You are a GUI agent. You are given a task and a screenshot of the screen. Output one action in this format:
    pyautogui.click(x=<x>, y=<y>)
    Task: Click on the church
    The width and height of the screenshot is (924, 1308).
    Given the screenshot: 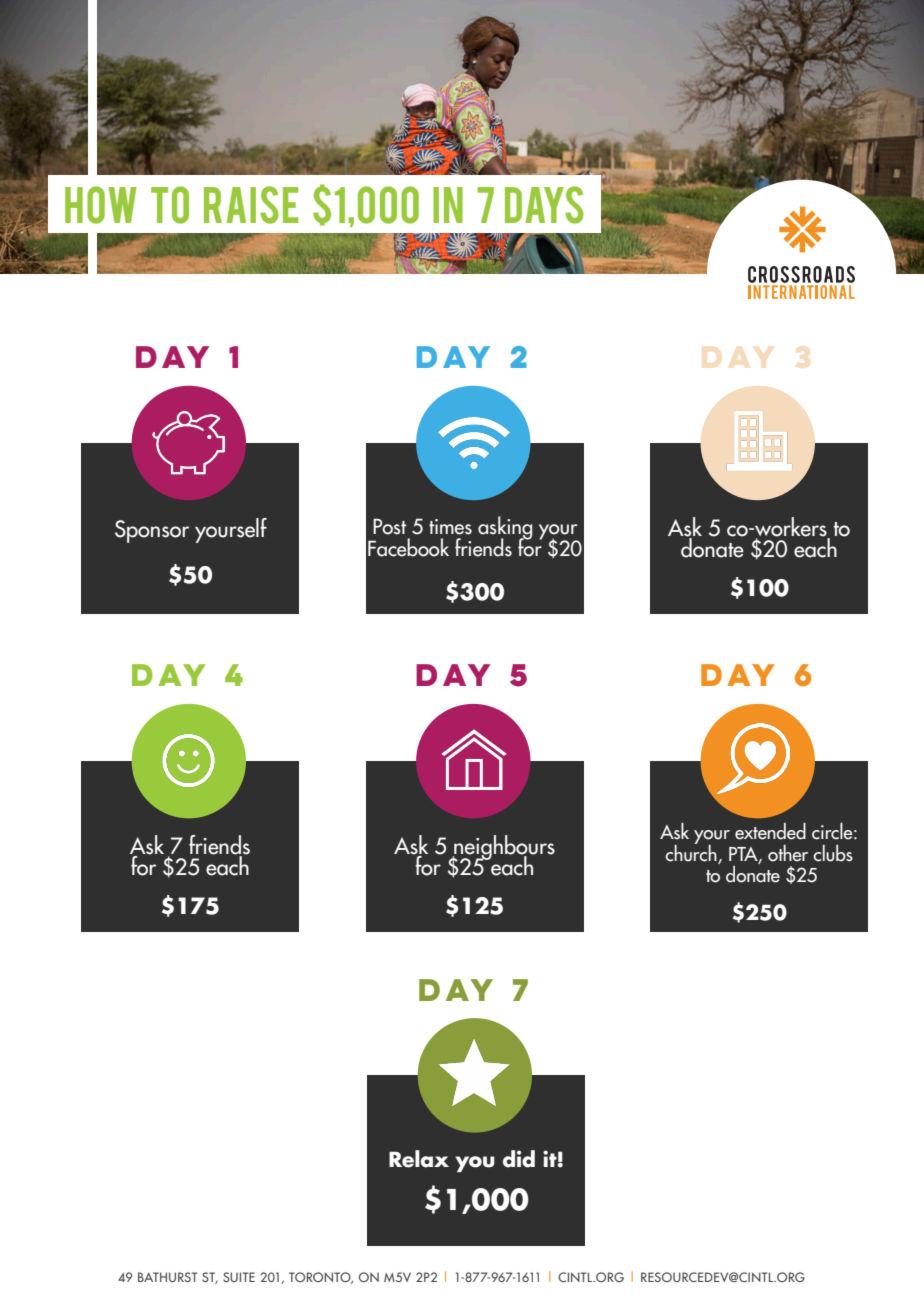 What is the action you would take?
    pyautogui.click(x=691, y=852)
